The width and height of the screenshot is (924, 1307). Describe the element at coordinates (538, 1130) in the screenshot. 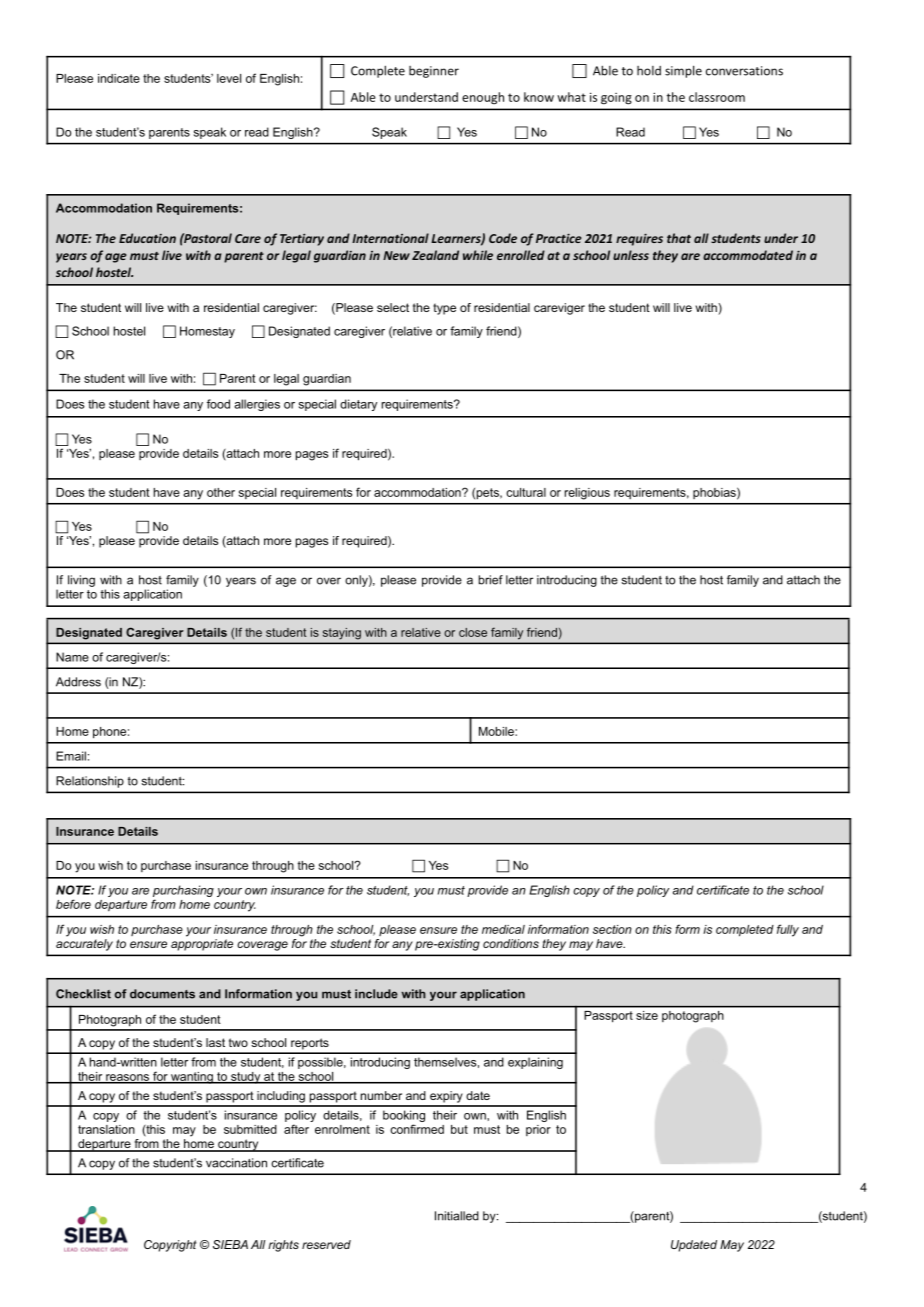

I see `prior` at that location.
